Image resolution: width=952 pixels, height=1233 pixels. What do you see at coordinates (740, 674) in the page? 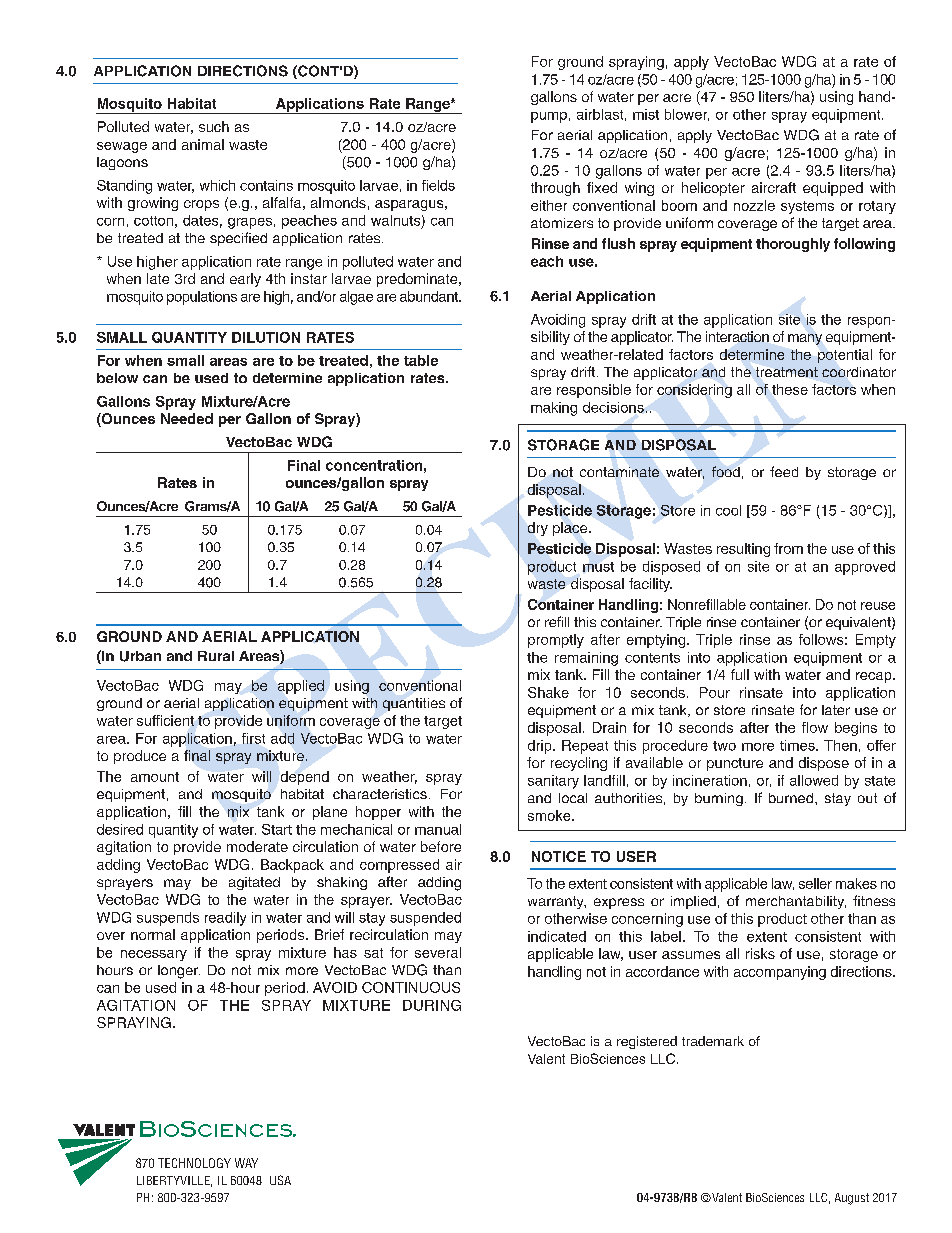
I see `full` at bounding box center [740, 674].
